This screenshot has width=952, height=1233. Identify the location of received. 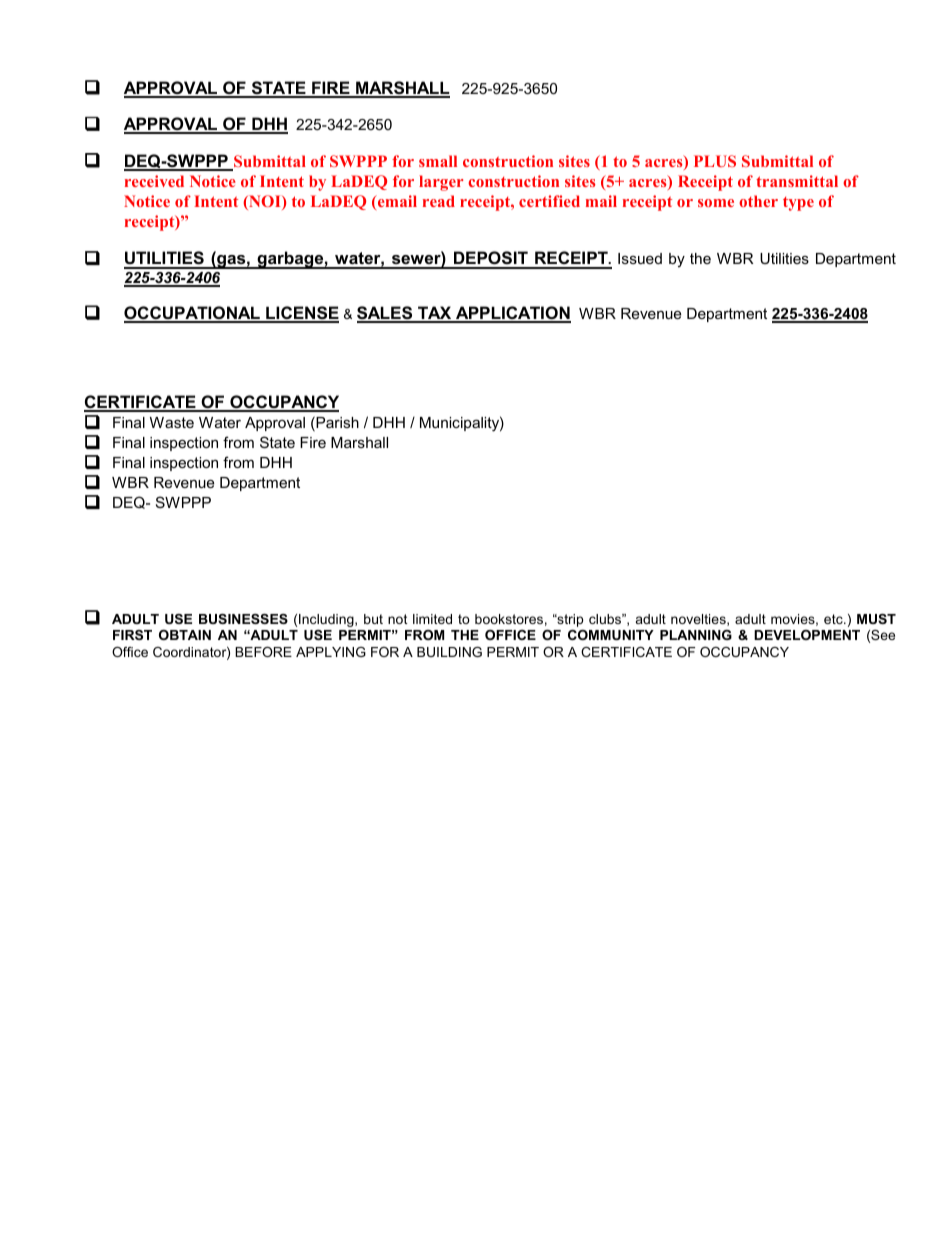
(154, 181).
